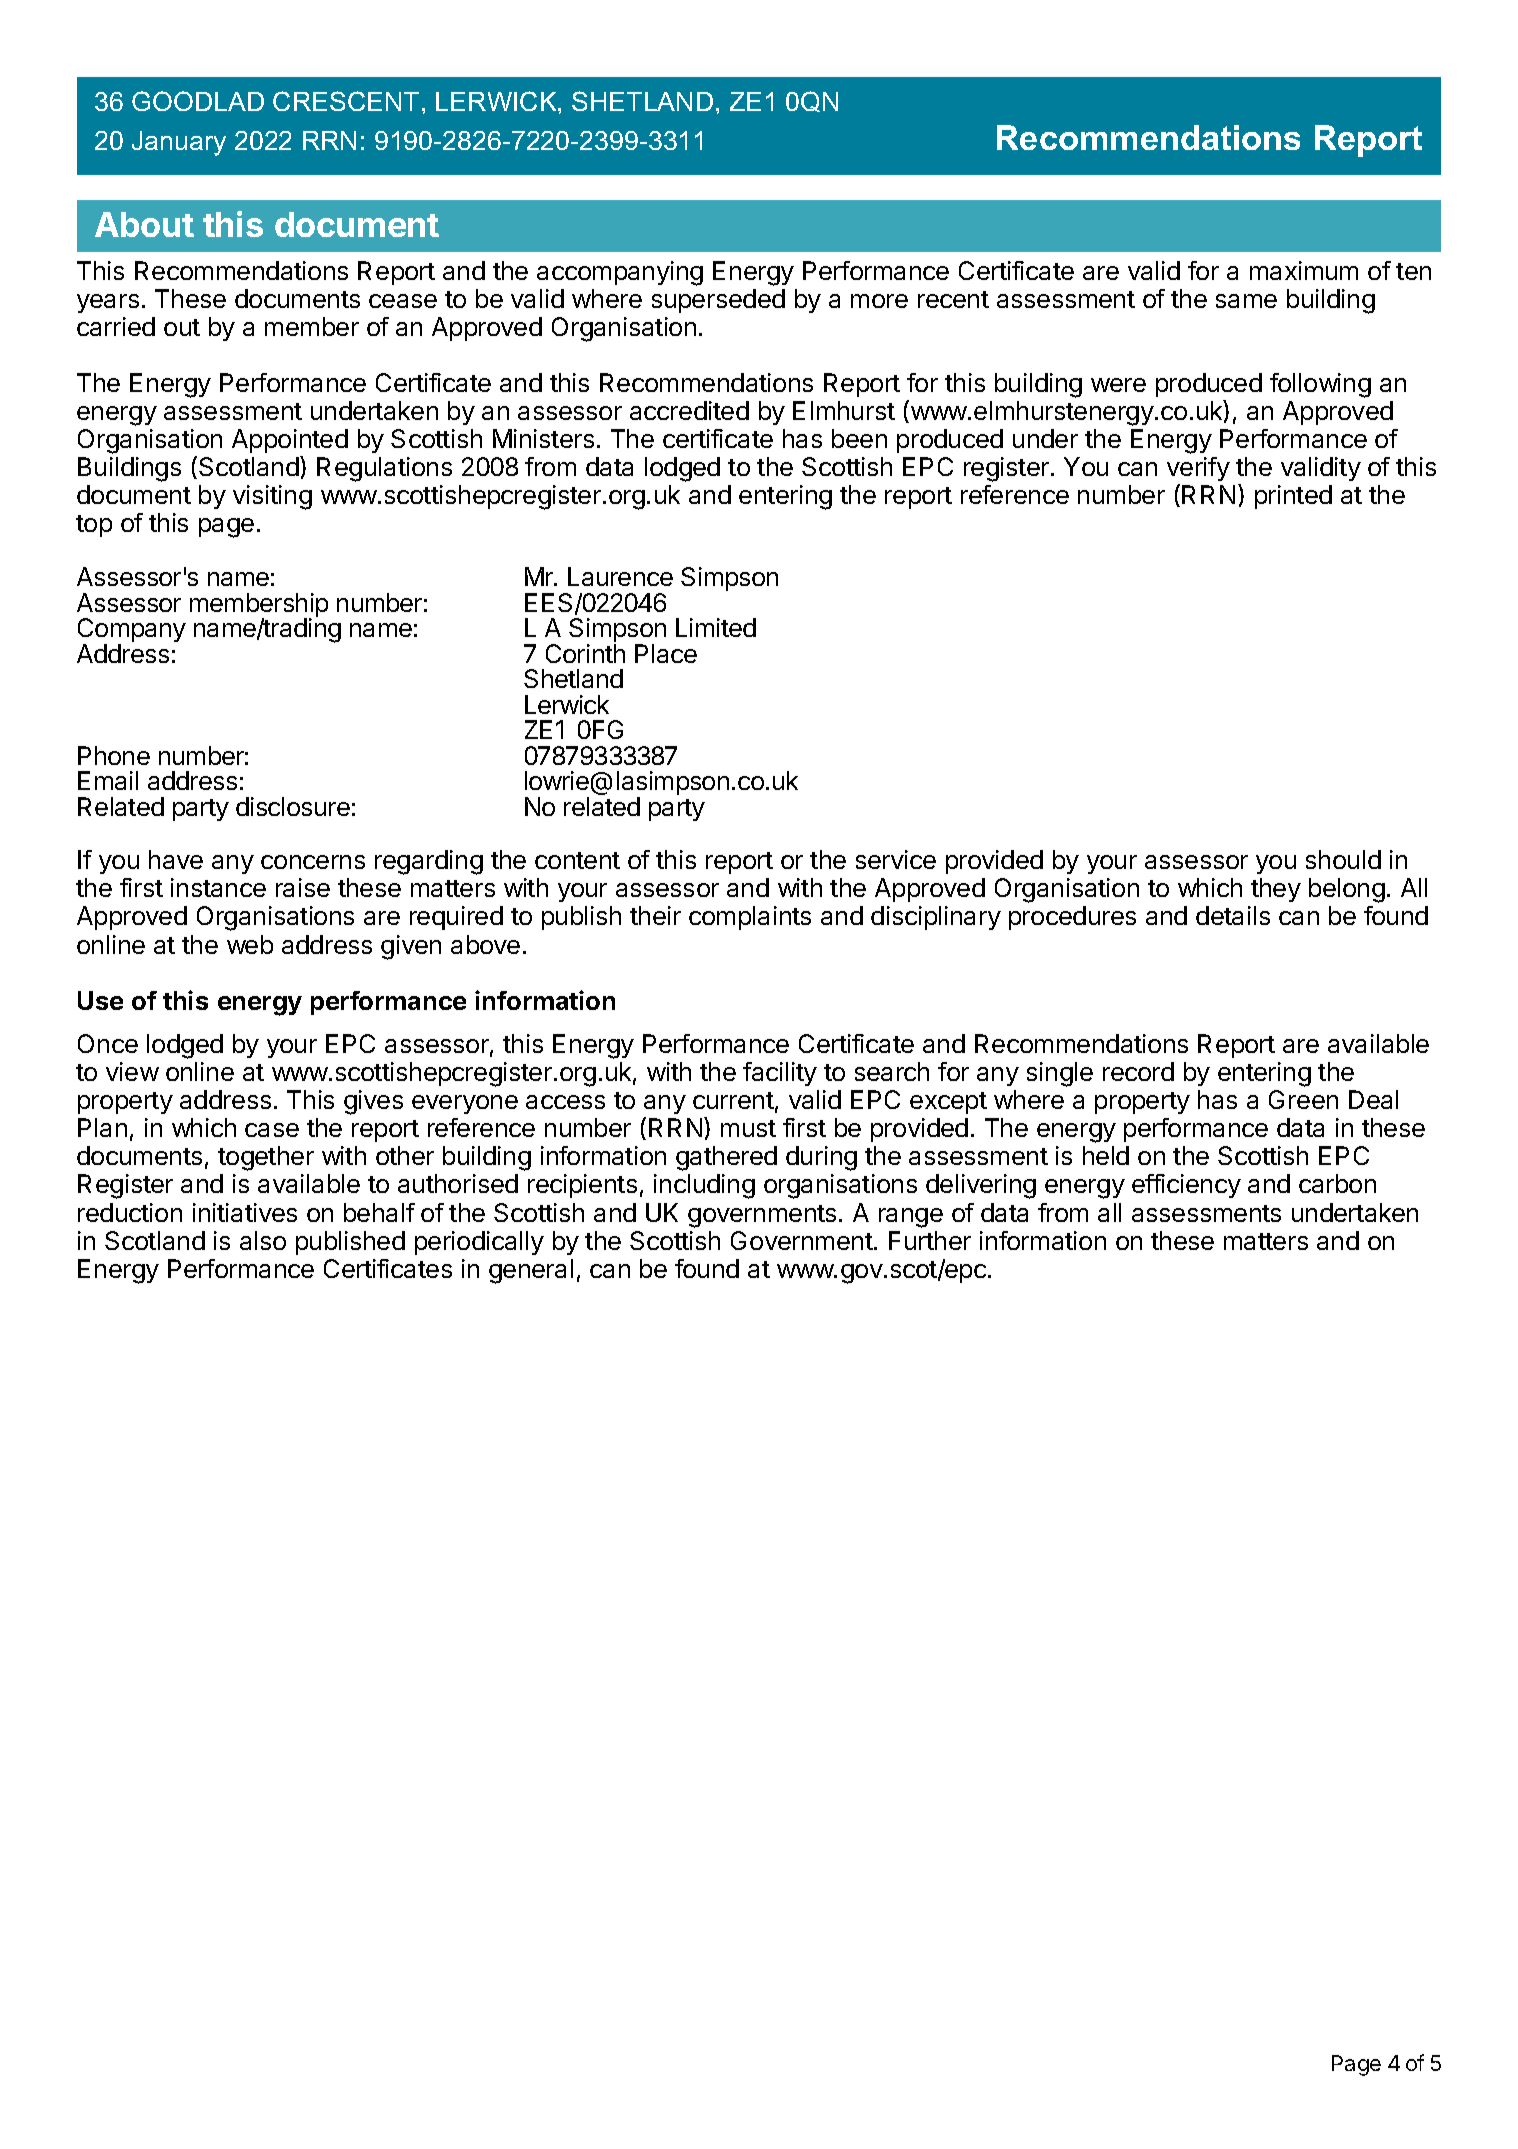 The image size is (1518, 2149). Describe the element at coordinates (263, 1240) in the page. I see `also` at that location.
